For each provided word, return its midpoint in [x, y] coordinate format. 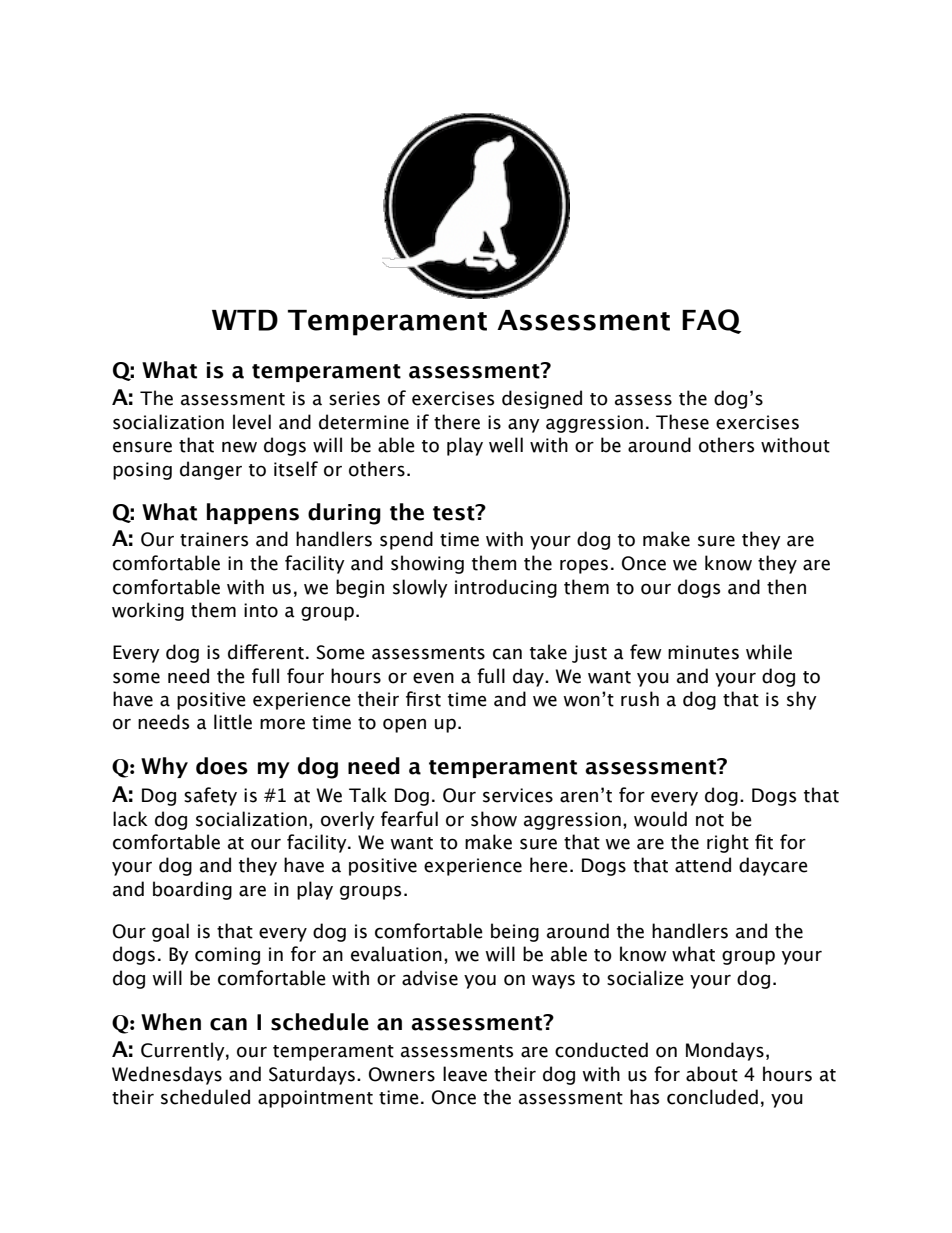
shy [802, 700]
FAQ [711, 321]
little [233, 722]
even [433, 678]
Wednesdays [167, 1075]
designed [542, 399]
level [252, 422]
